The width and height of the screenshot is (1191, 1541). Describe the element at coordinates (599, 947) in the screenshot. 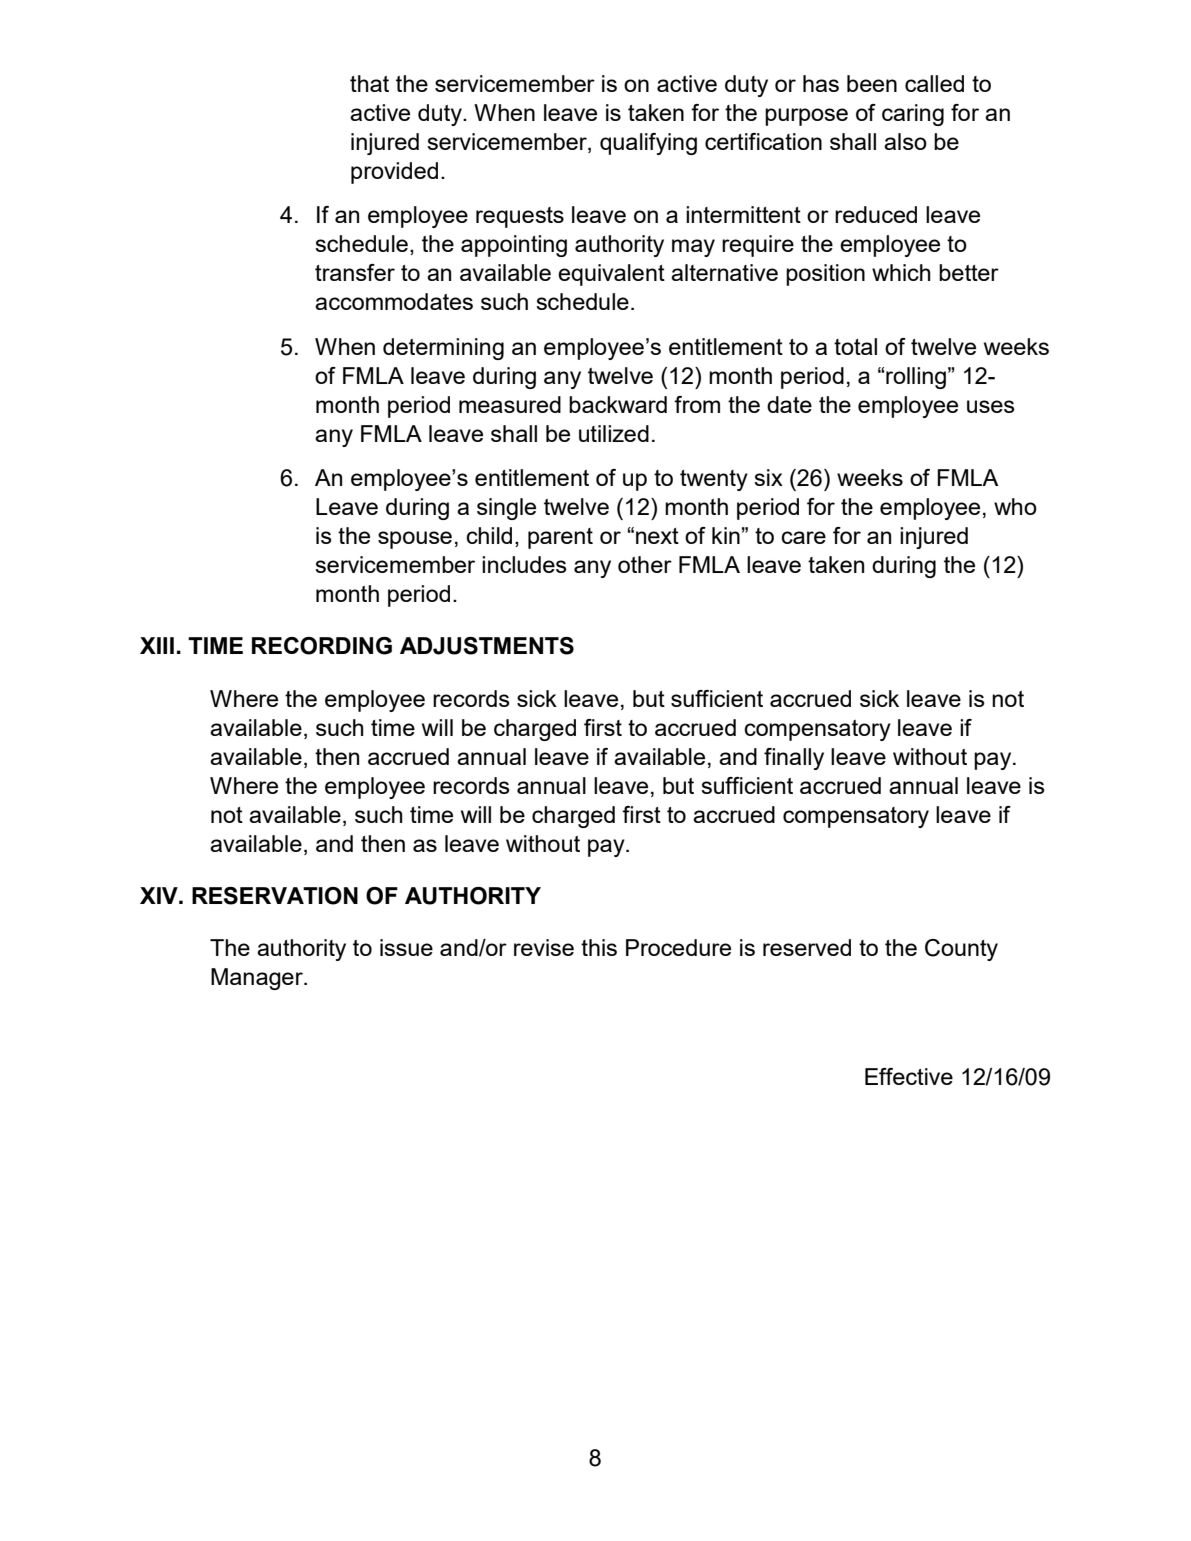

I see `this` at that location.
